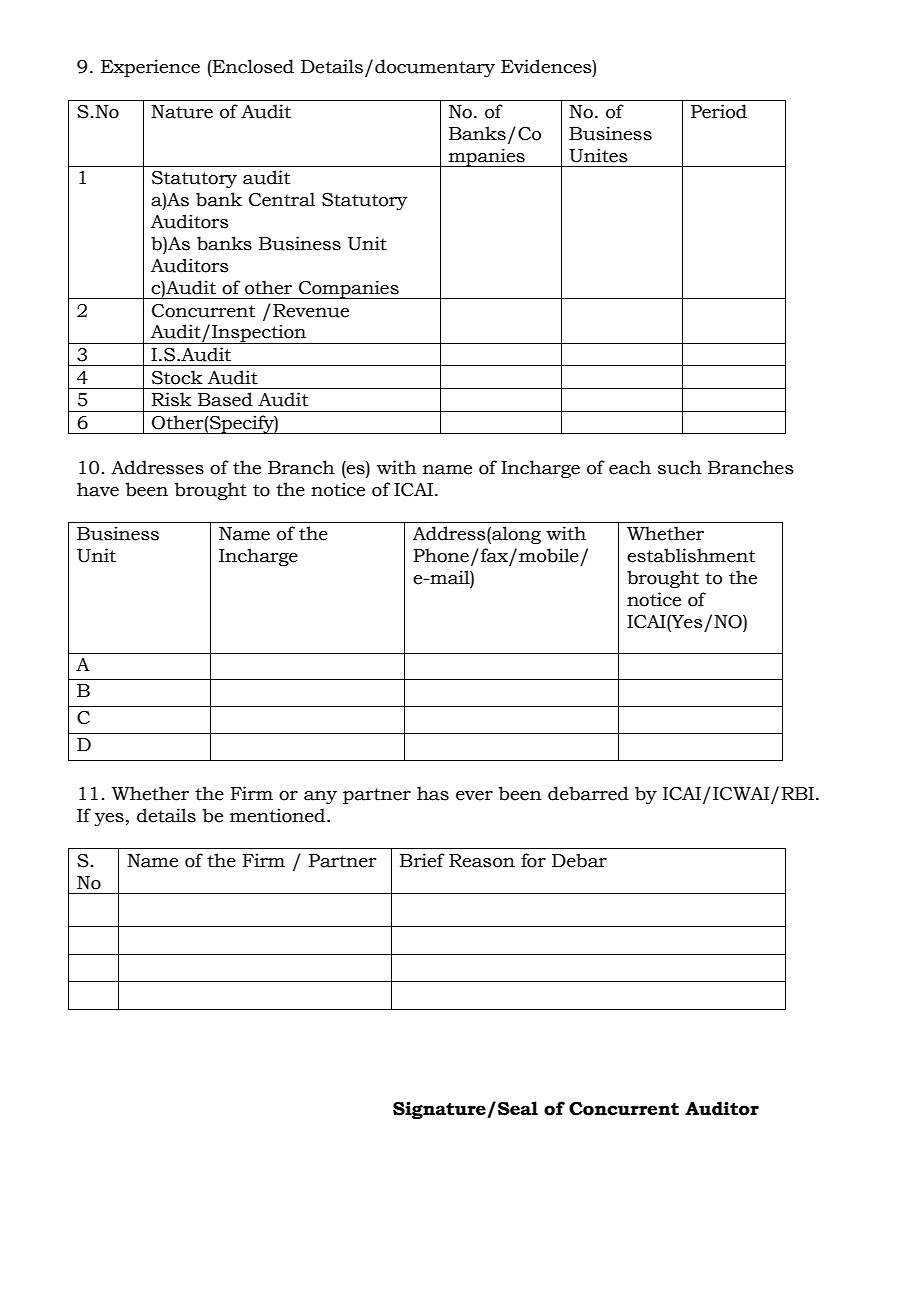 The height and width of the image is (1308, 924). I want to click on Revenue, so click(311, 311).
